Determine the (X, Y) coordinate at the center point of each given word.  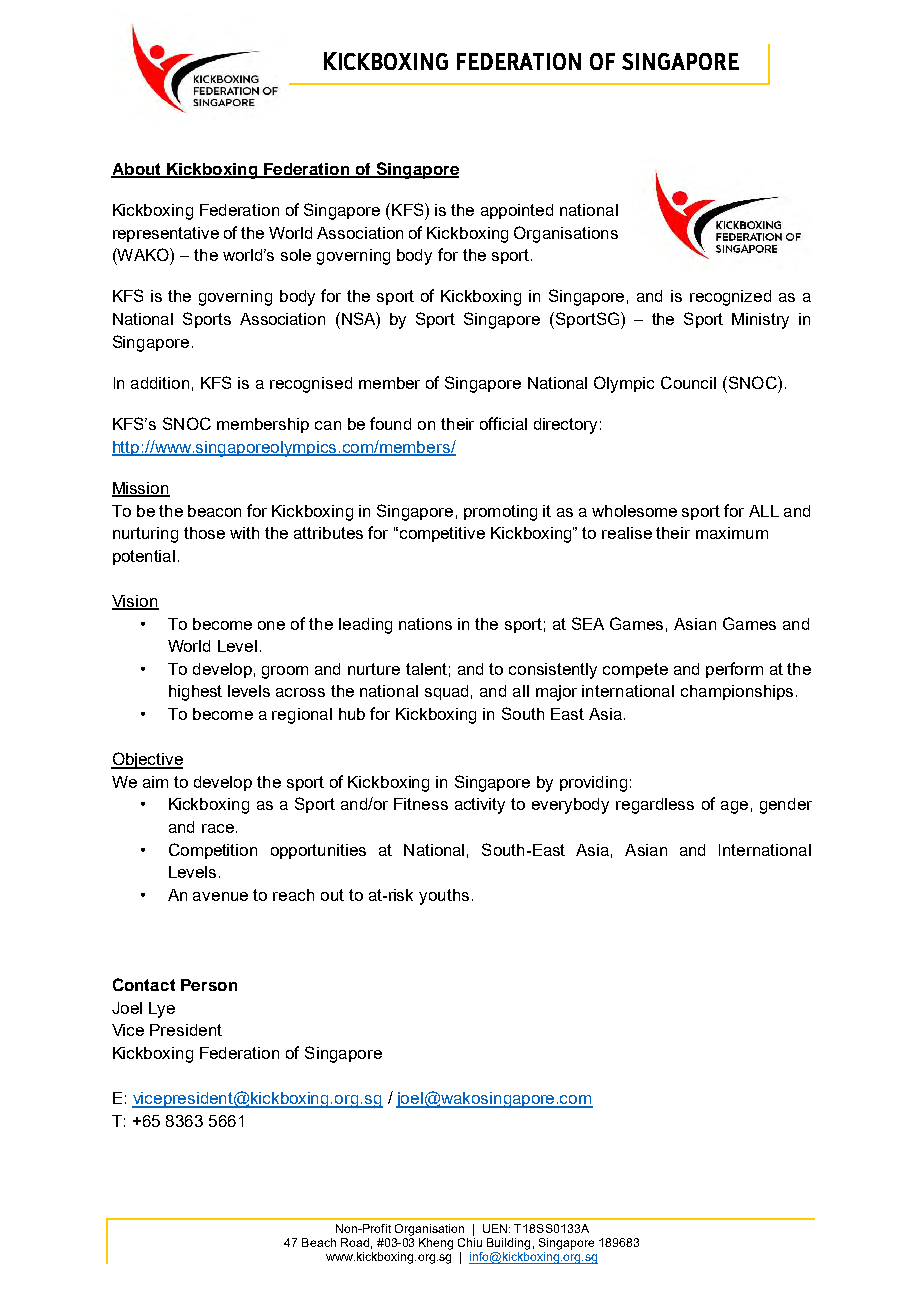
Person (209, 985)
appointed (517, 211)
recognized (730, 298)
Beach (319, 1242)
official (503, 423)
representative (166, 234)
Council (688, 382)
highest (195, 693)
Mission (141, 489)
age (734, 807)
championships (737, 692)
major (556, 693)
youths (444, 897)
